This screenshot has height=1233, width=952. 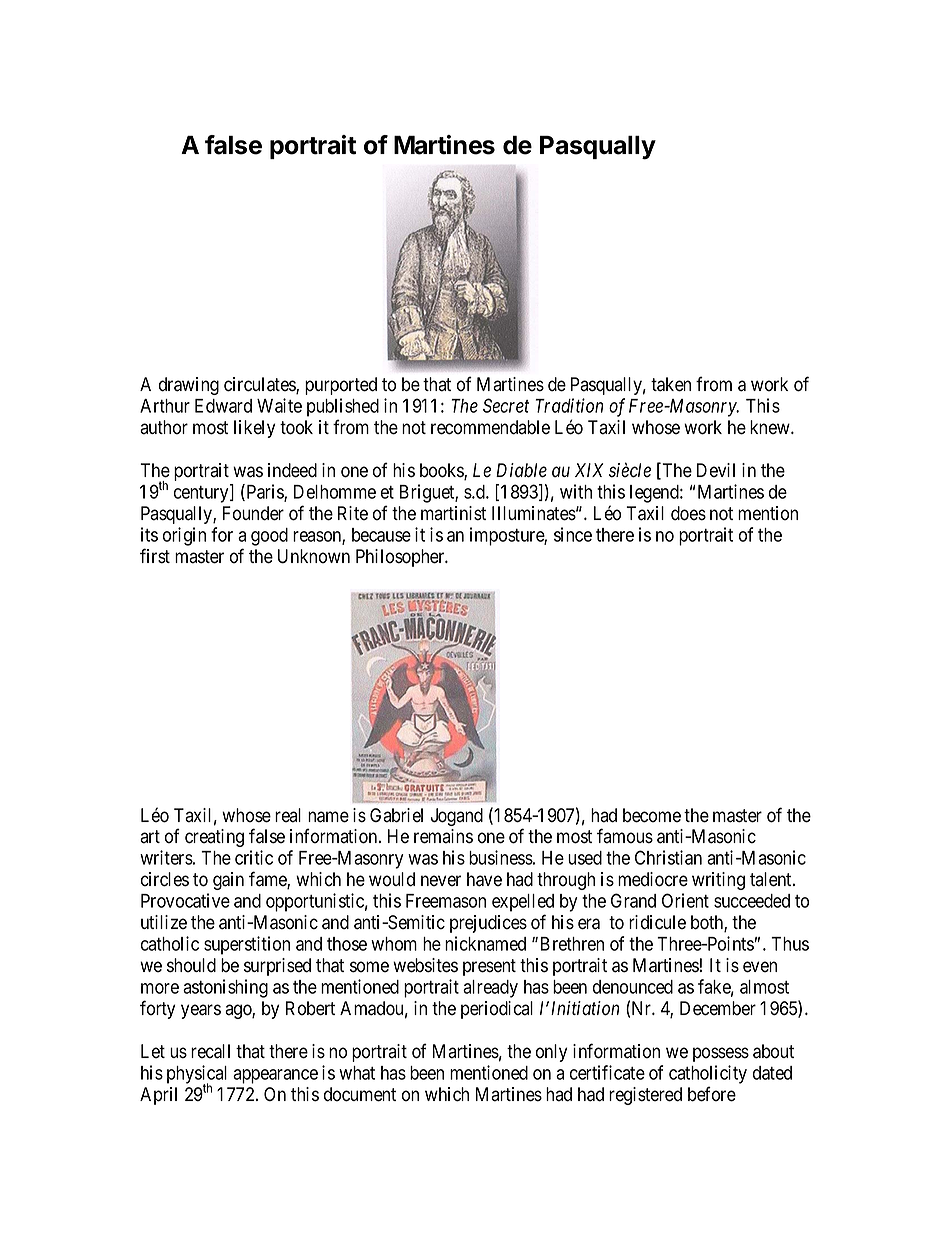 I want to click on physical, so click(x=197, y=1075).
